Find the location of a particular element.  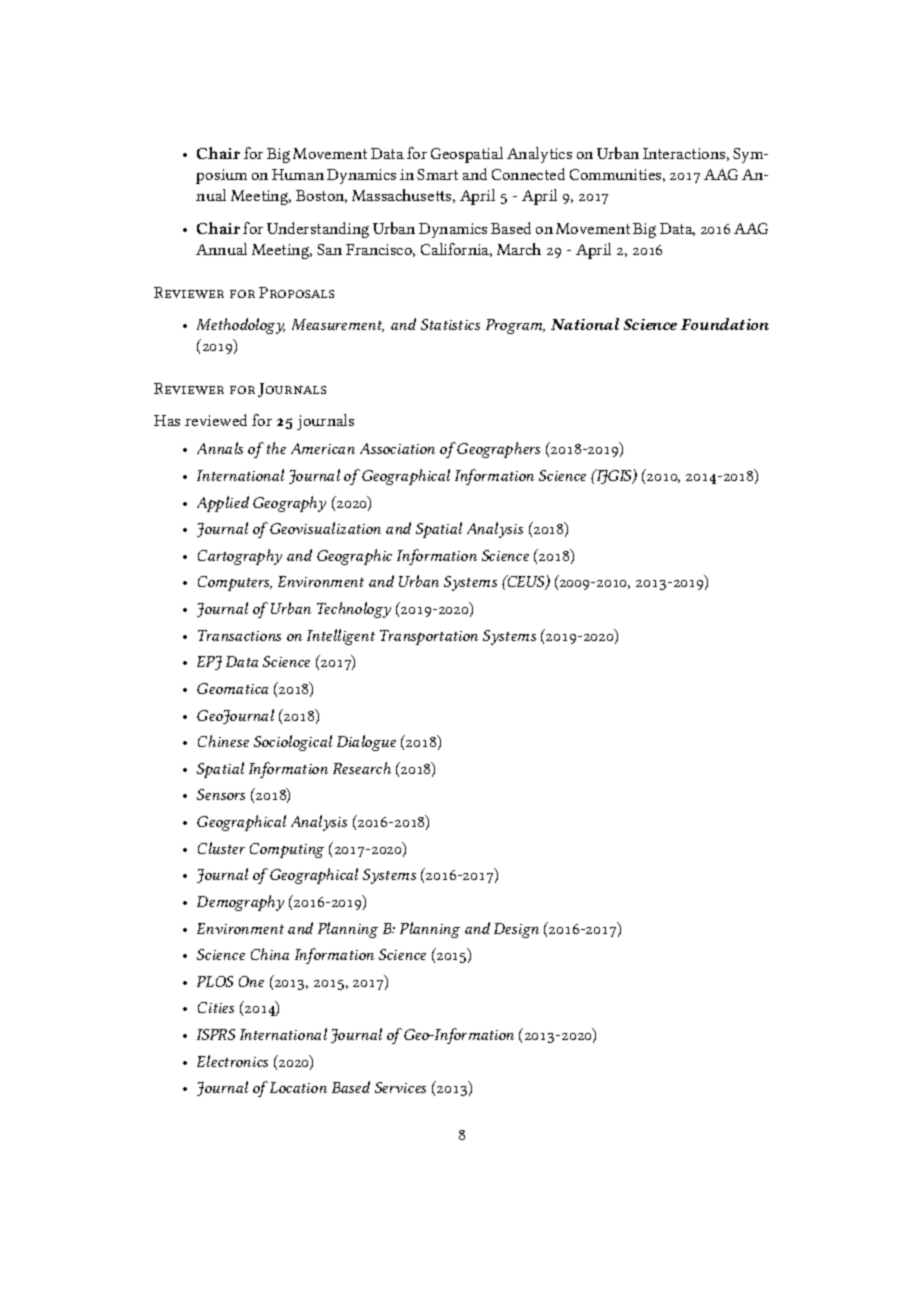

Analytics is located at coordinates (539, 155).
